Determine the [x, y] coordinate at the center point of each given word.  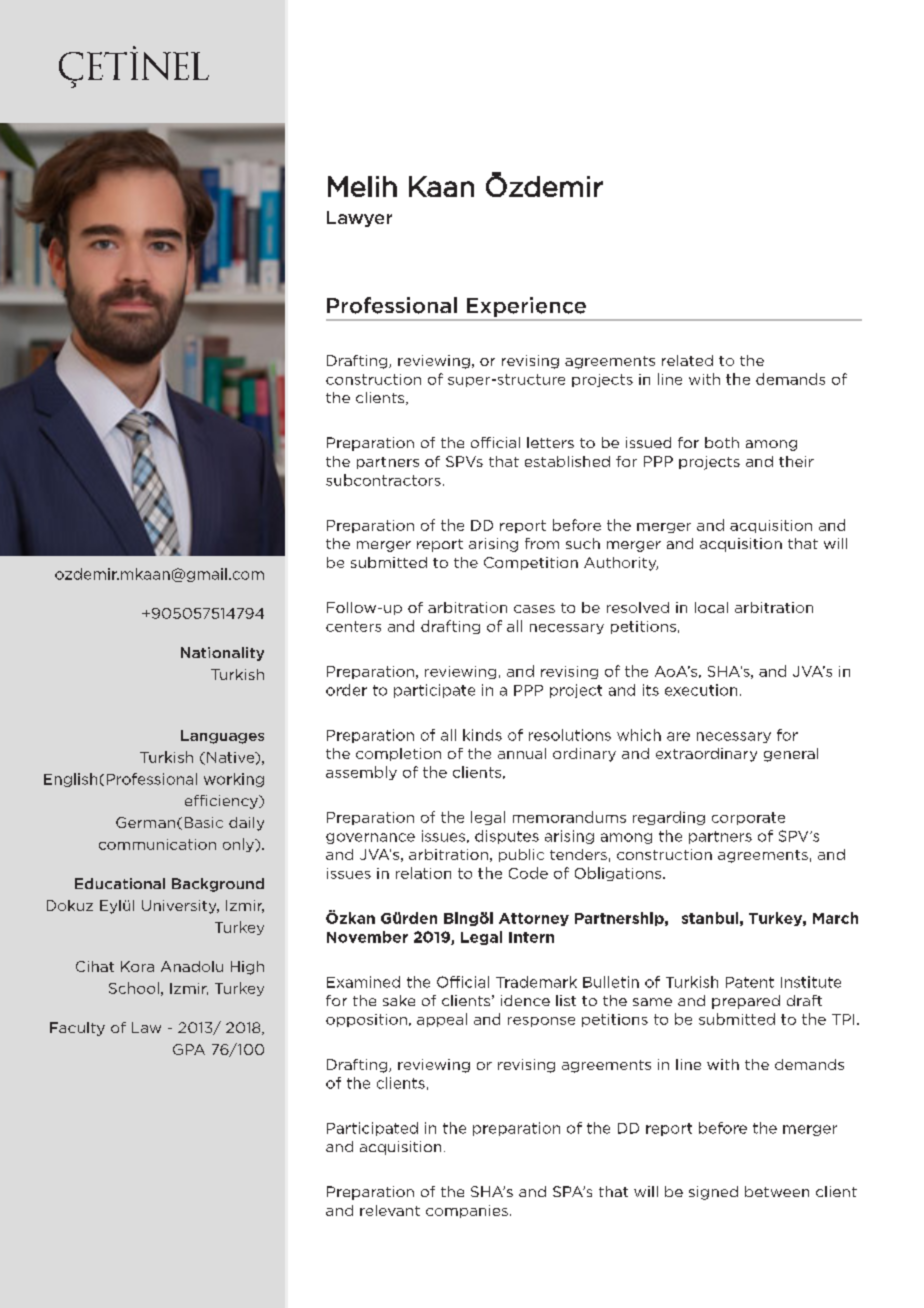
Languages [222, 737]
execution [701, 690]
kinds [482, 735]
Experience [526, 307]
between [777, 1191]
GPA [189, 1049]
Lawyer [359, 219]
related [687, 360]
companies [467, 1211]
